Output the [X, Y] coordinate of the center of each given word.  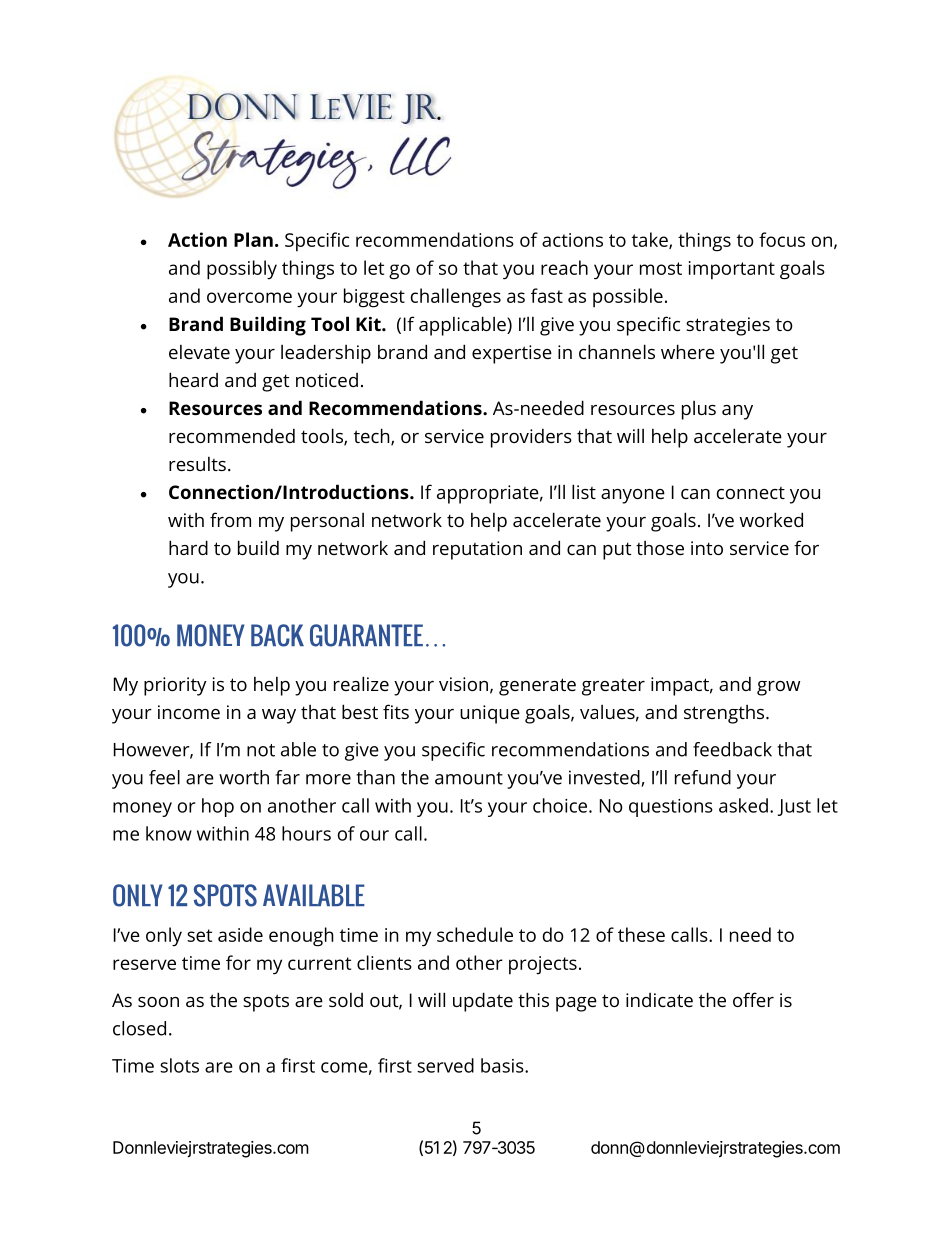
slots [179, 1065]
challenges [456, 298]
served [445, 1065]
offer [753, 999]
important [732, 270]
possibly [242, 270]
